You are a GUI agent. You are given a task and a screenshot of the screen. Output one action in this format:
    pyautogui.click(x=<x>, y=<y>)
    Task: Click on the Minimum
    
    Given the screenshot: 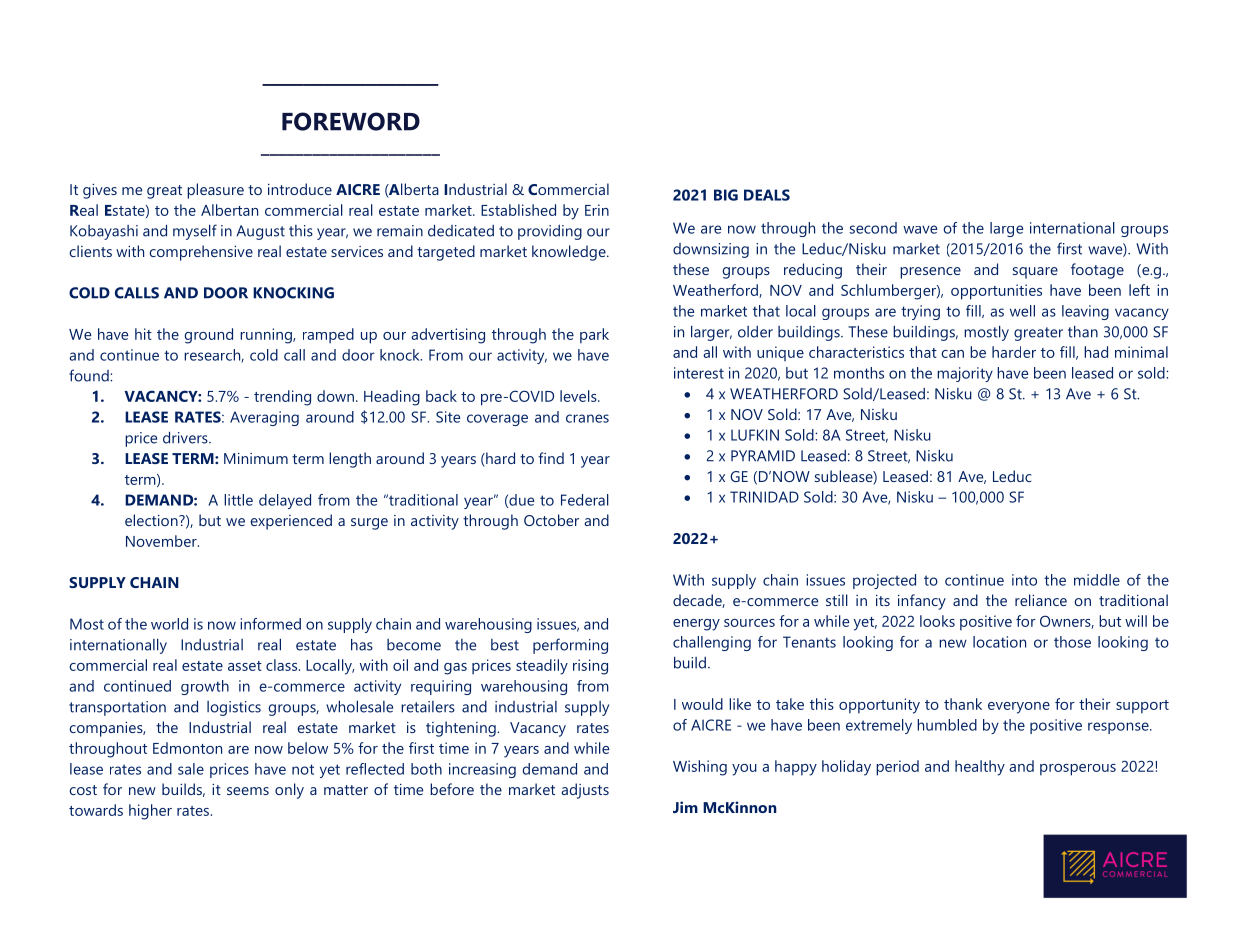 What is the action you would take?
    pyautogui.click(x=256, y=458)
